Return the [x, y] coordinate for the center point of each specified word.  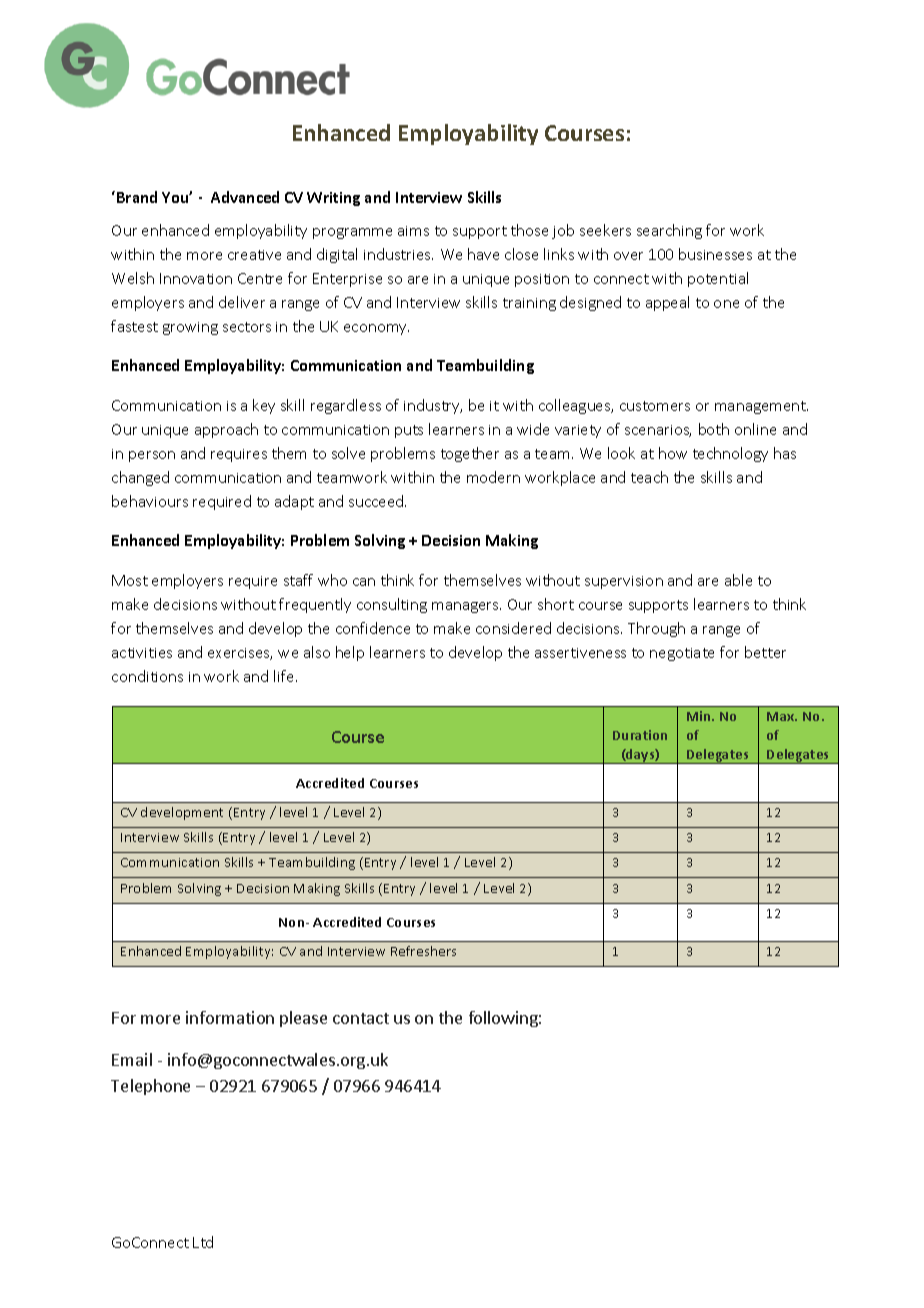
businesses [715, 254]
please [303, 1019]
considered [513, 628]
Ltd [203, 1242]
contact [361, 1018]
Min [700, 716]
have [483, 254]
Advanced [245, 197]
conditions [147, 676]
